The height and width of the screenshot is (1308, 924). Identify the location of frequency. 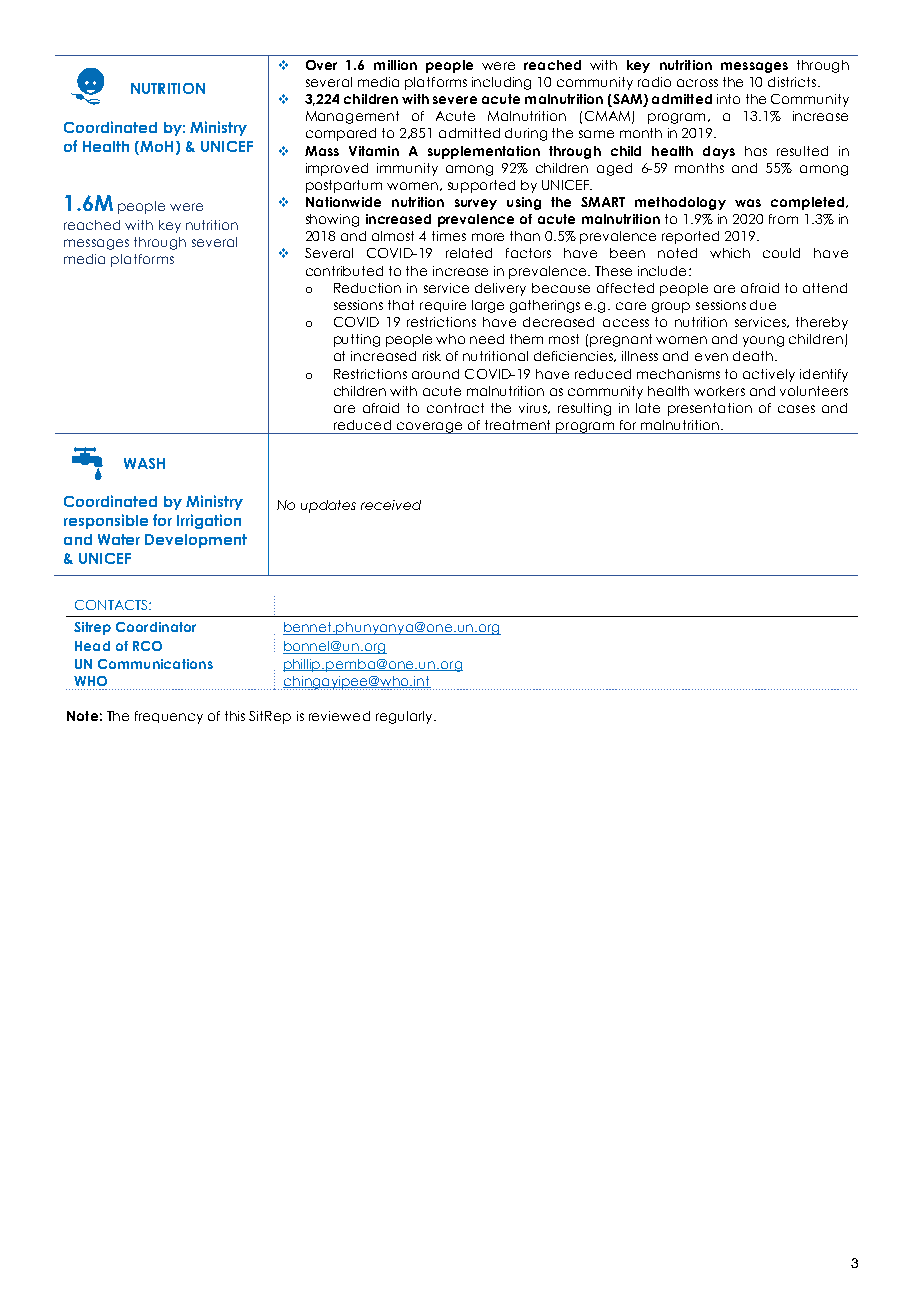
(169, 717).
